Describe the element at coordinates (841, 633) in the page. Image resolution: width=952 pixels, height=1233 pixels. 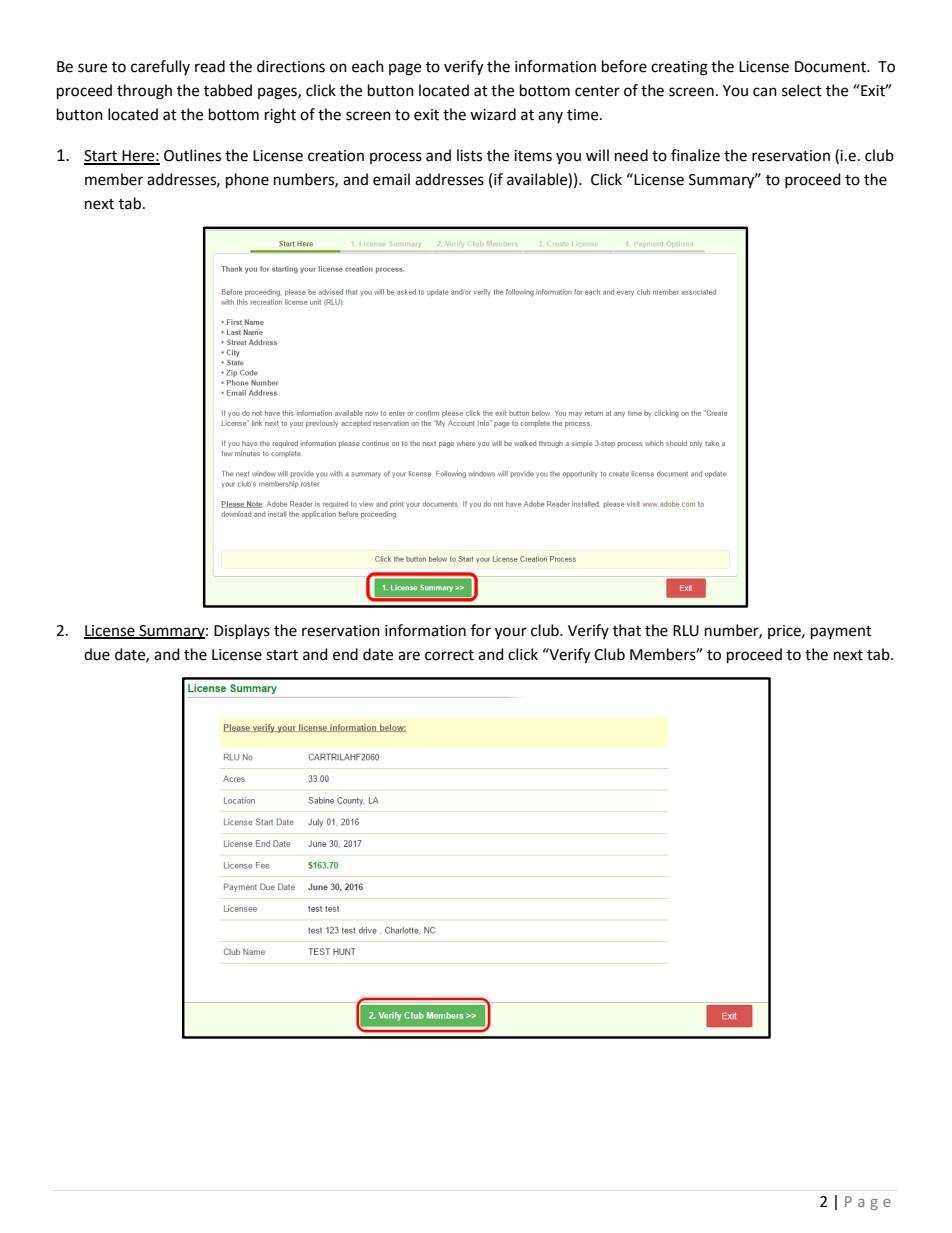
I see `payment` at that location.
